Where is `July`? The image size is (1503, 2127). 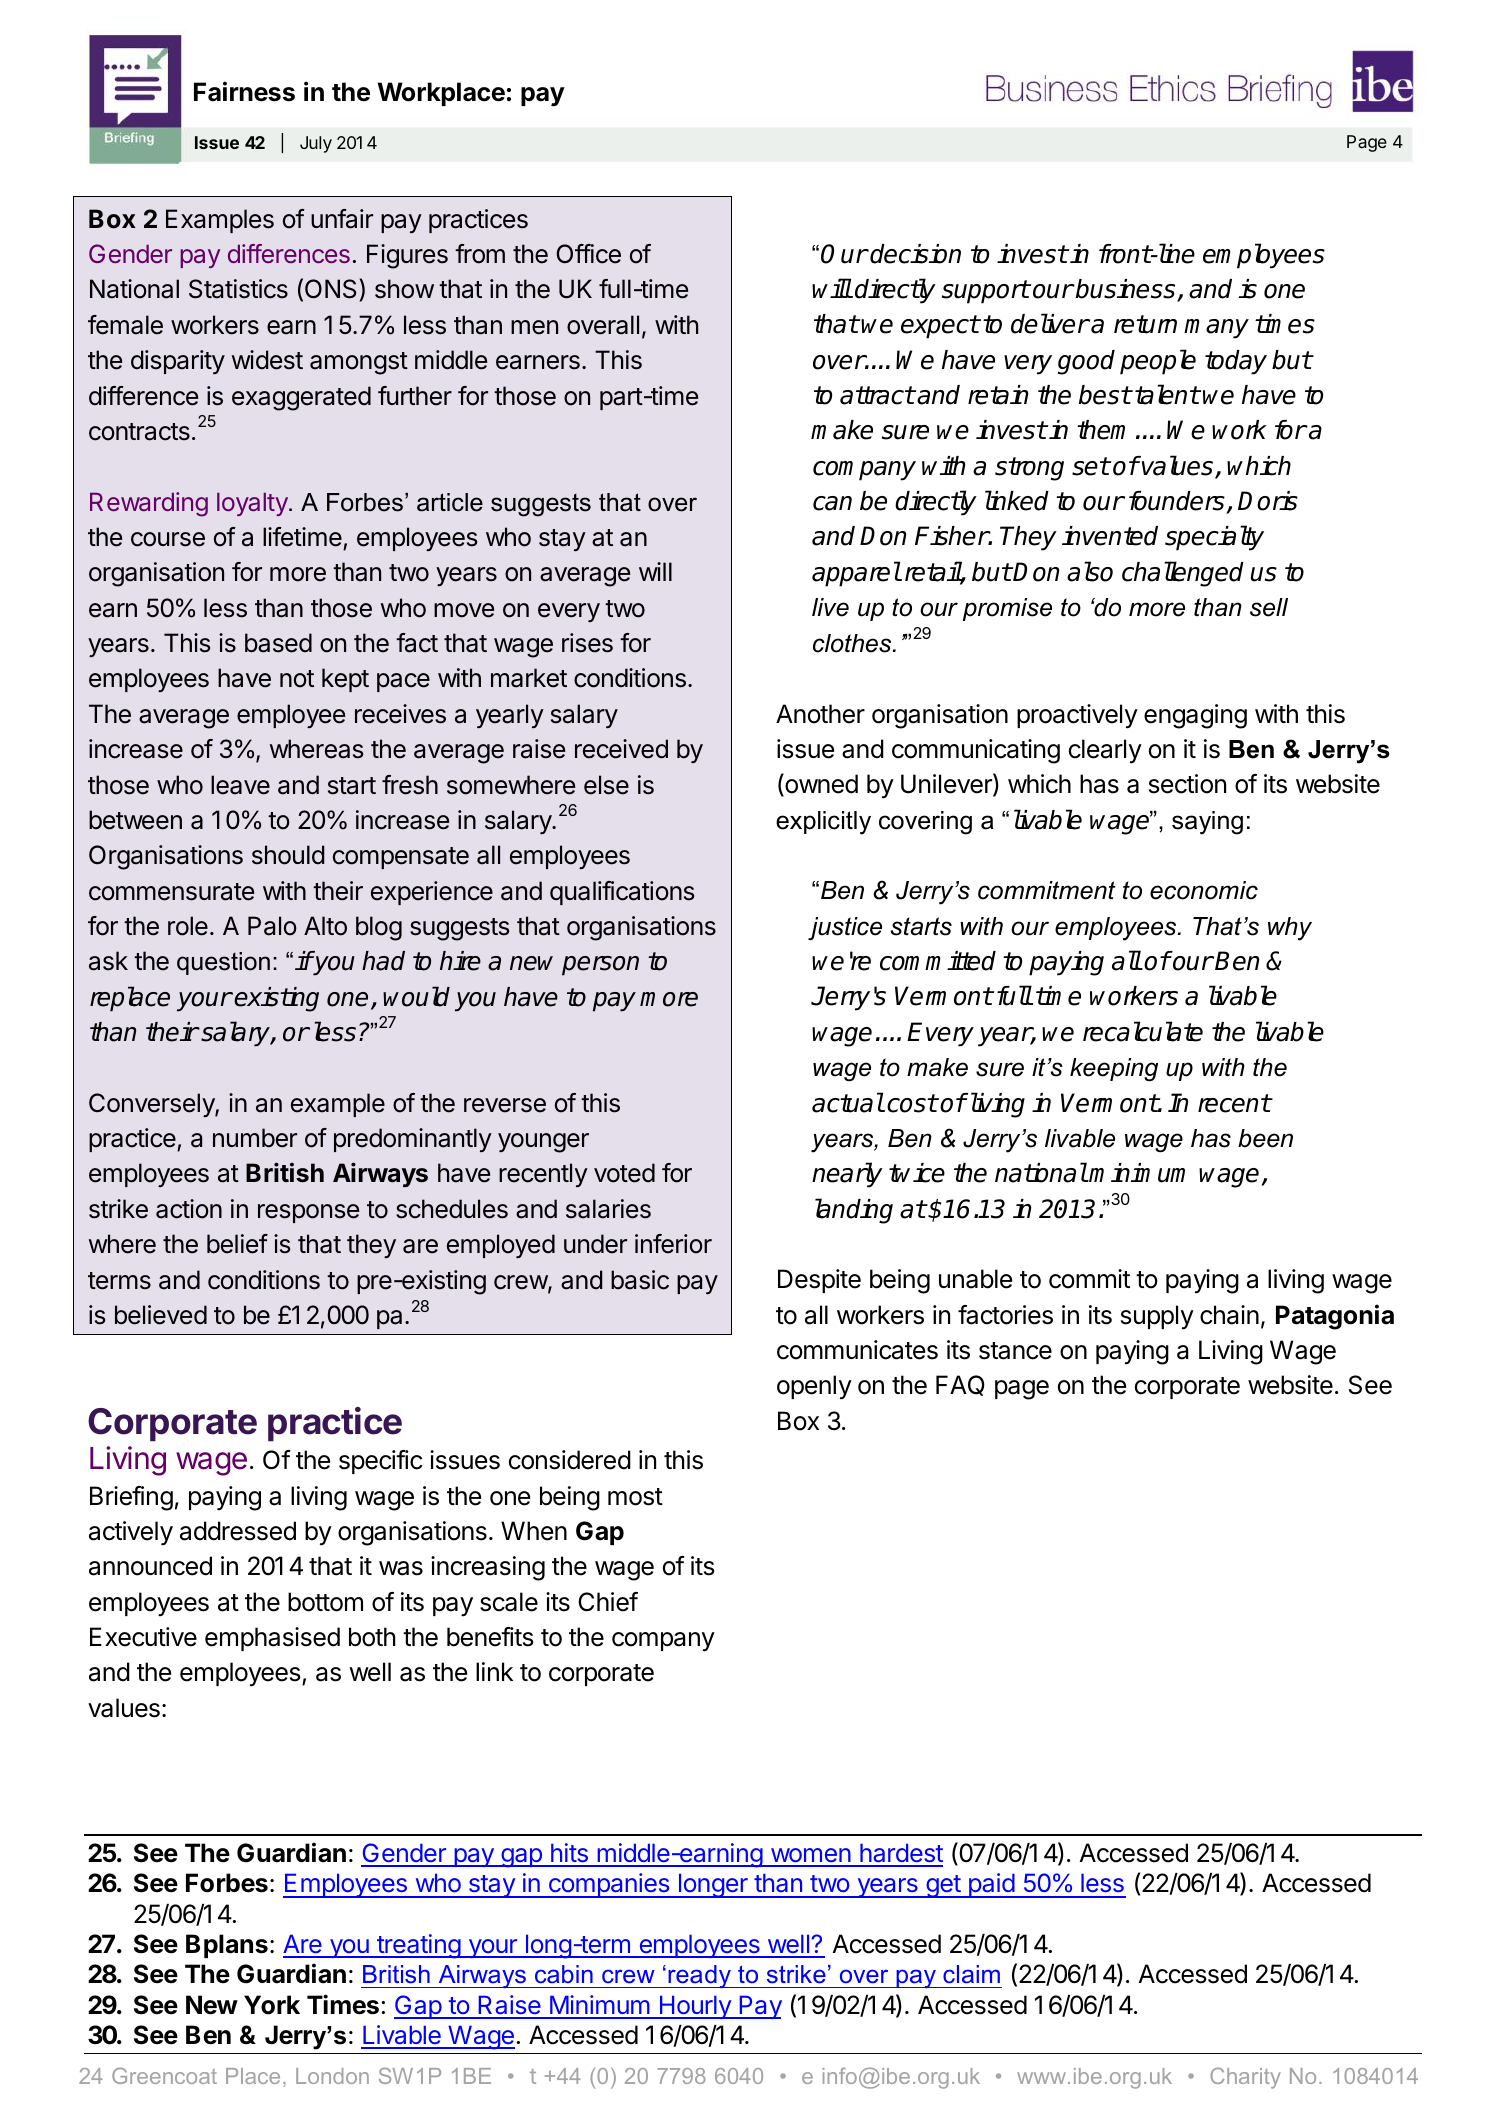
July is located at coordinates (316, 144).
